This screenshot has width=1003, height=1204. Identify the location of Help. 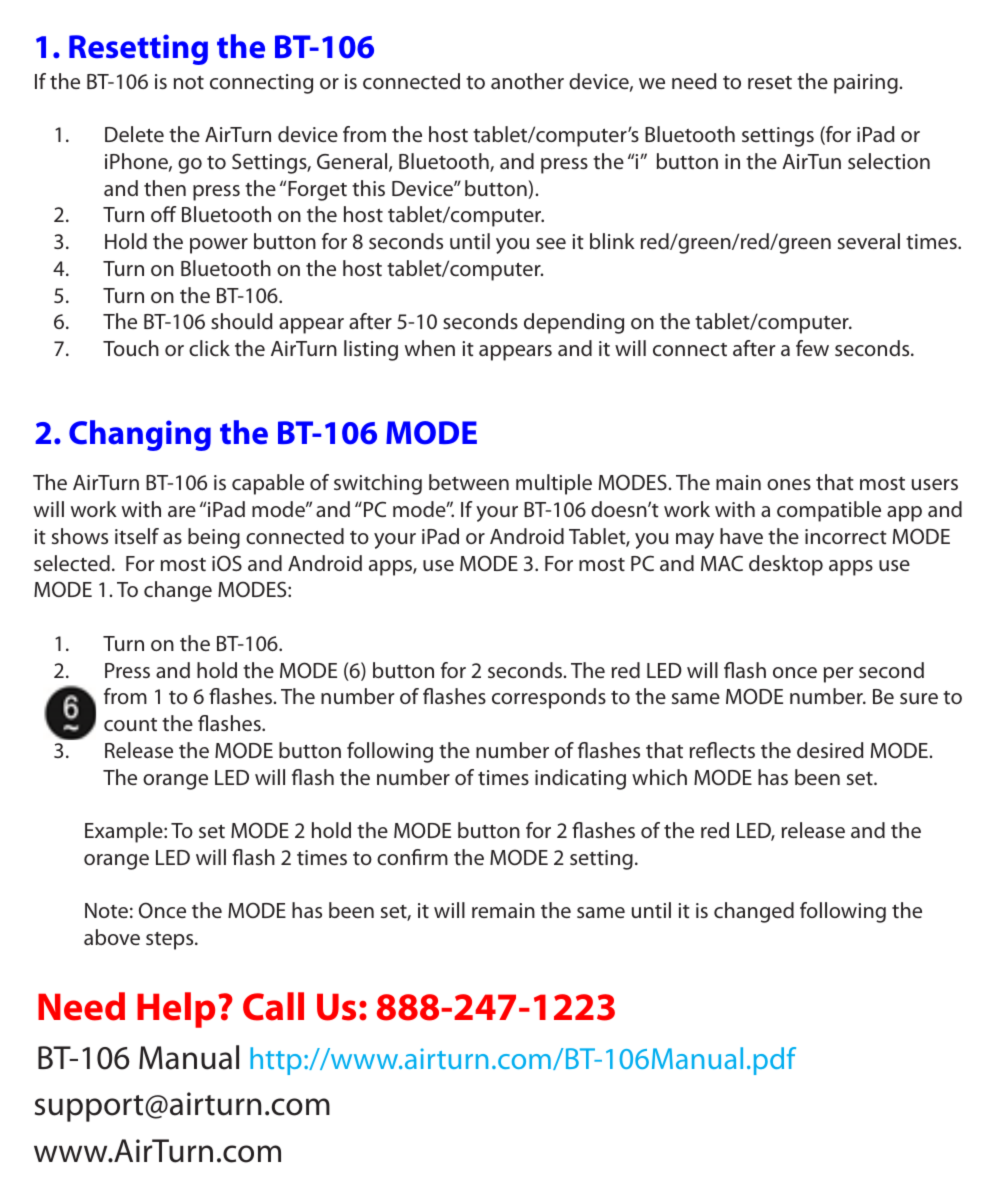
(176, 1010).
